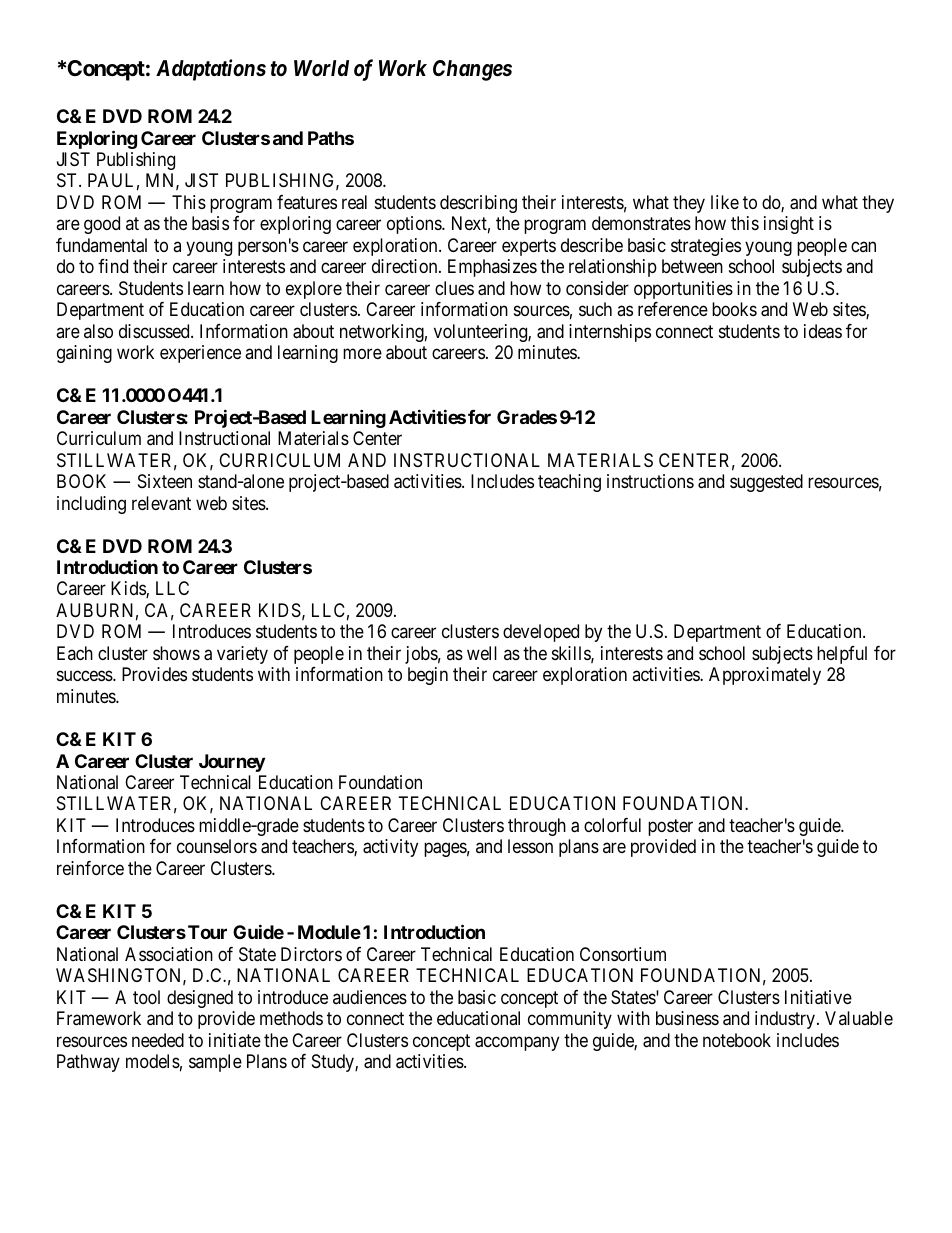 The image size is (952, 1233). Describe the element at coordinates (541, 633) in the document. I see `developed` at that location.
